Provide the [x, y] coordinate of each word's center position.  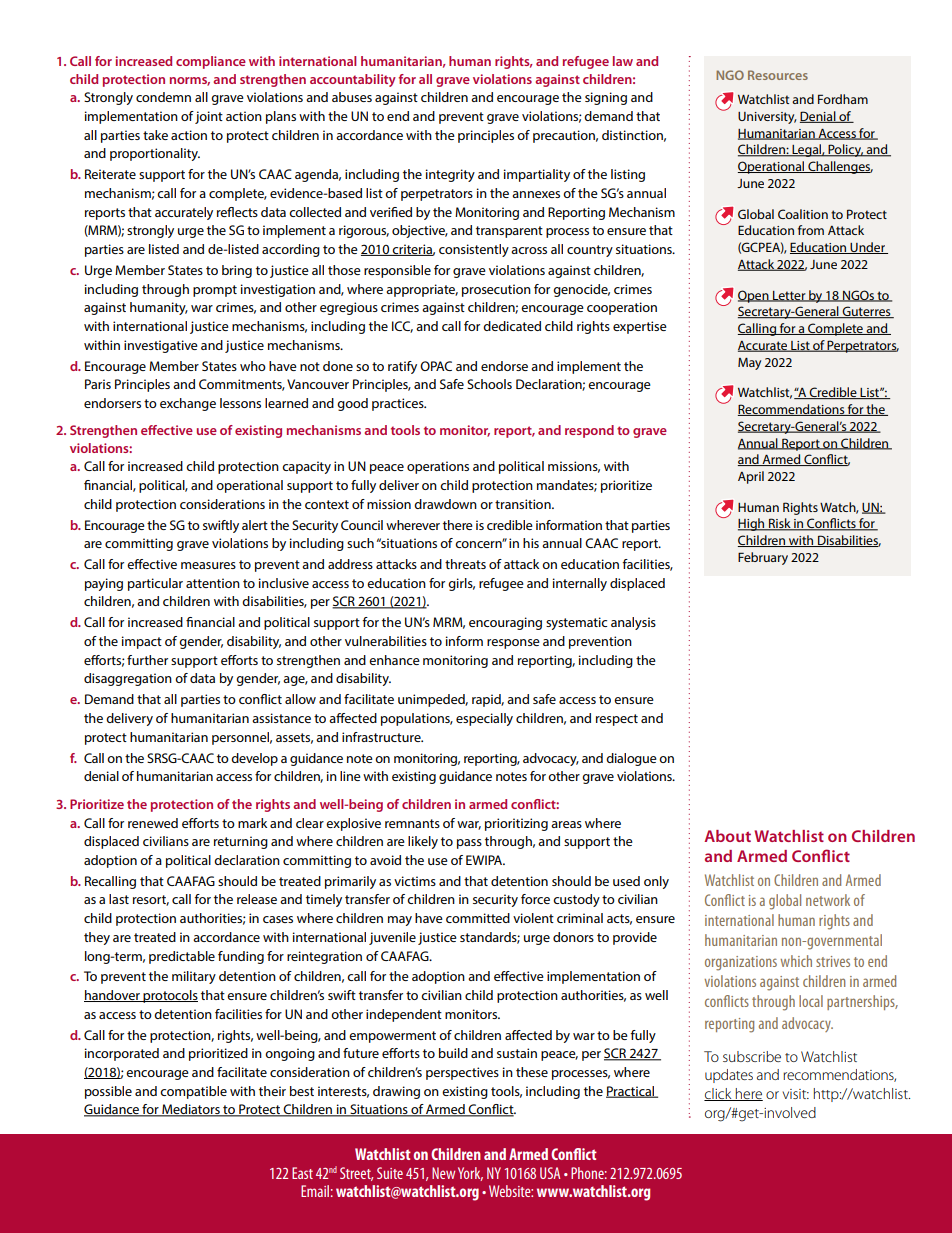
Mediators [191, 1110]
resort [151, 900]
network [828, 900]
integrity [450, 175]
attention [213, 583]
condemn [163, 97]
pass [469, 844]
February [763, 558]
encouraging [505, 623]
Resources [778, 75]
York [470, 1174]
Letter [789, 296]
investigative [161, 346]
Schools [489, 384]
